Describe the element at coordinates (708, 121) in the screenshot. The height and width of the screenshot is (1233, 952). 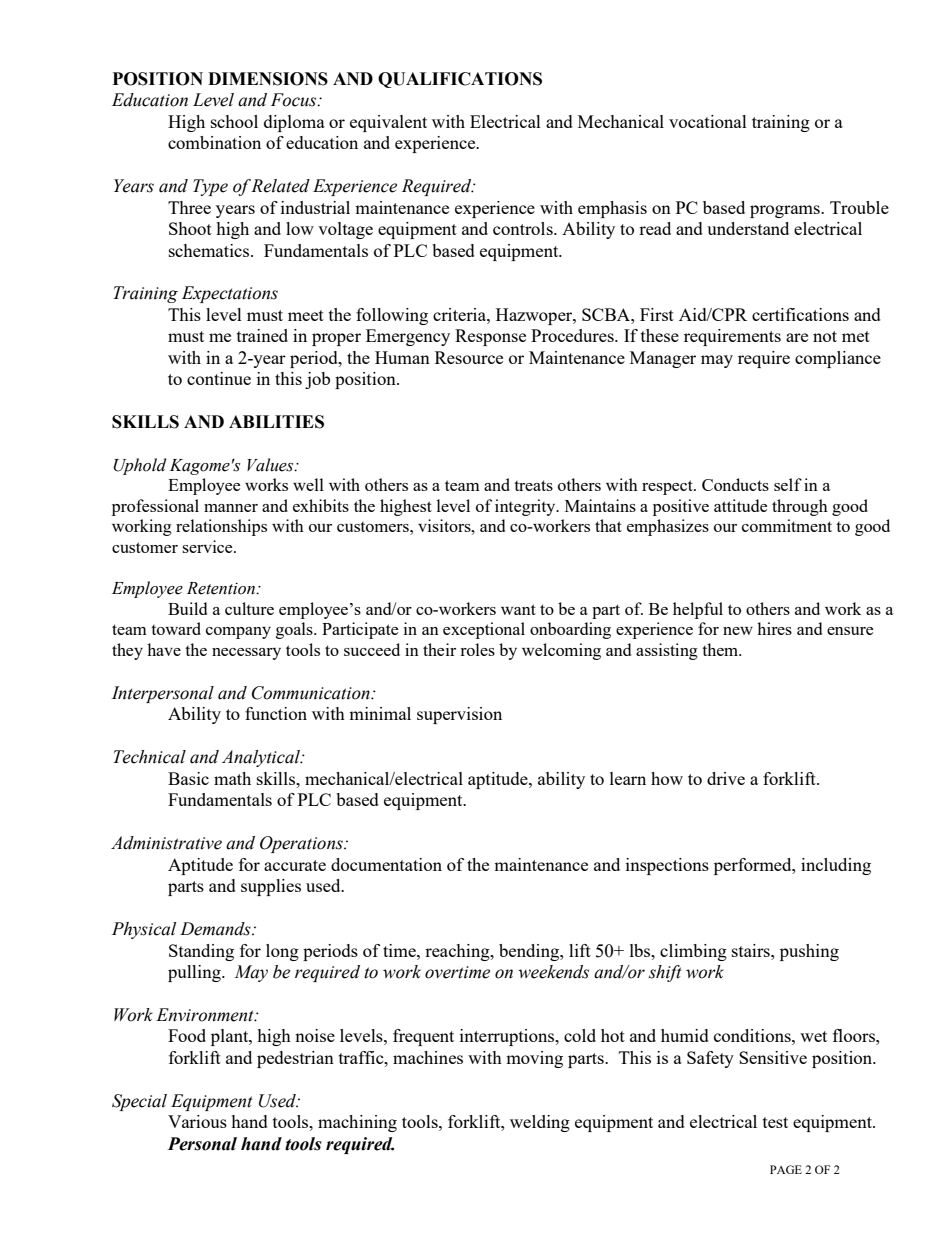
I see `vocational` at that location.
